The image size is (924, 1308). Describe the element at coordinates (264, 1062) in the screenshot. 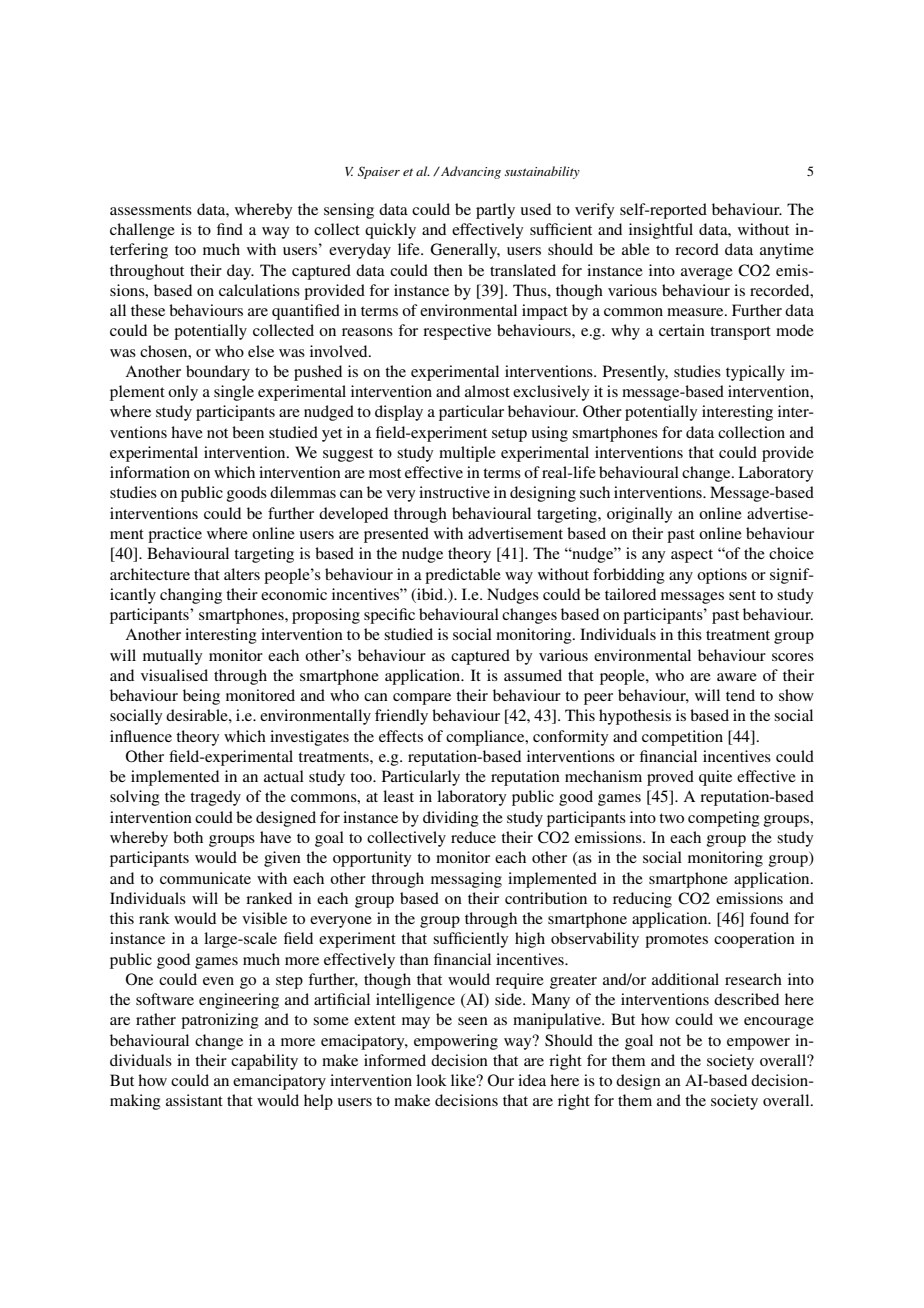

I see `capability` at that location.
